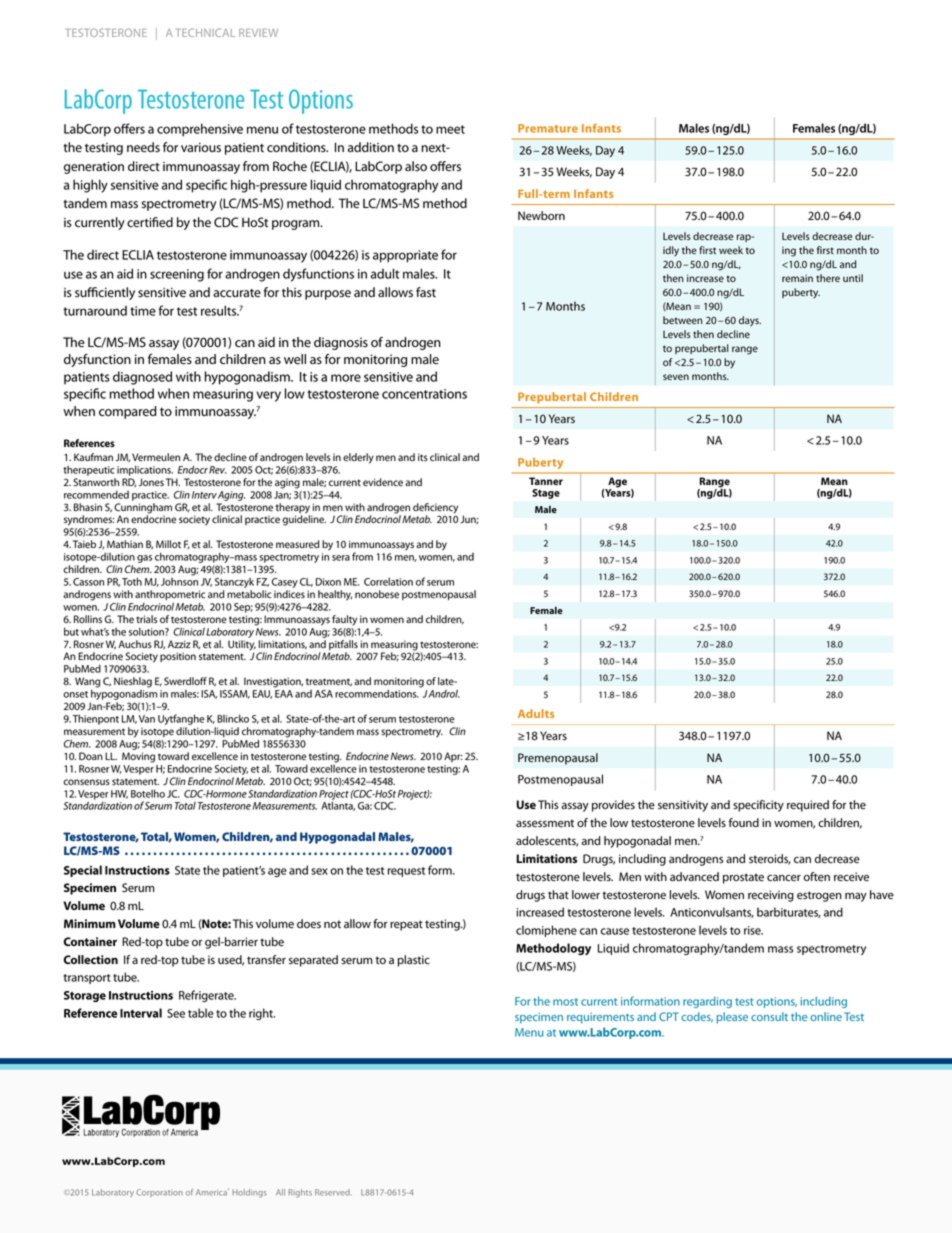 This document has width=952, height=1233. I want to click on Vermeulen, so click(156, 457).
